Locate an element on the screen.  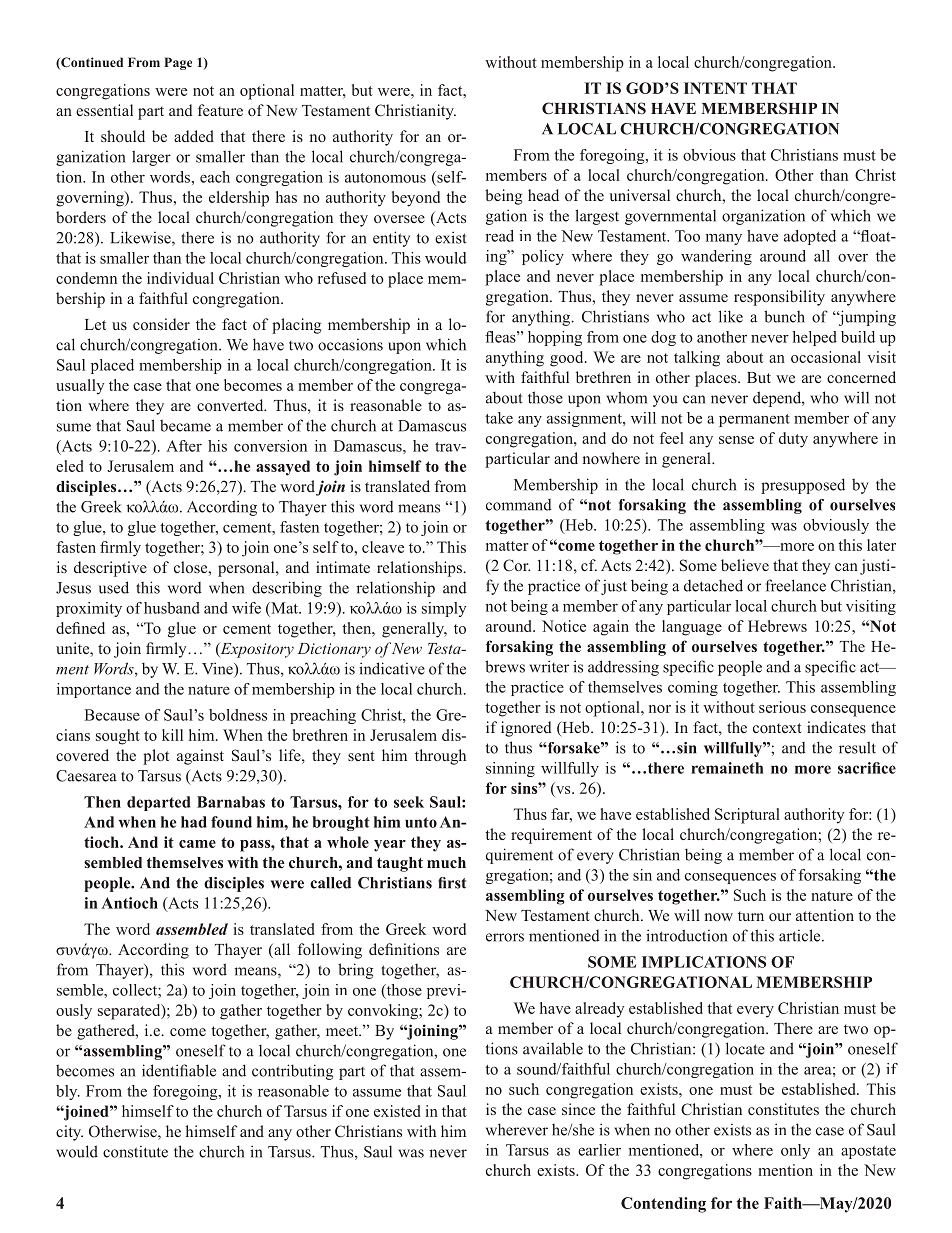
city is located at coordinates (69, 1133).
